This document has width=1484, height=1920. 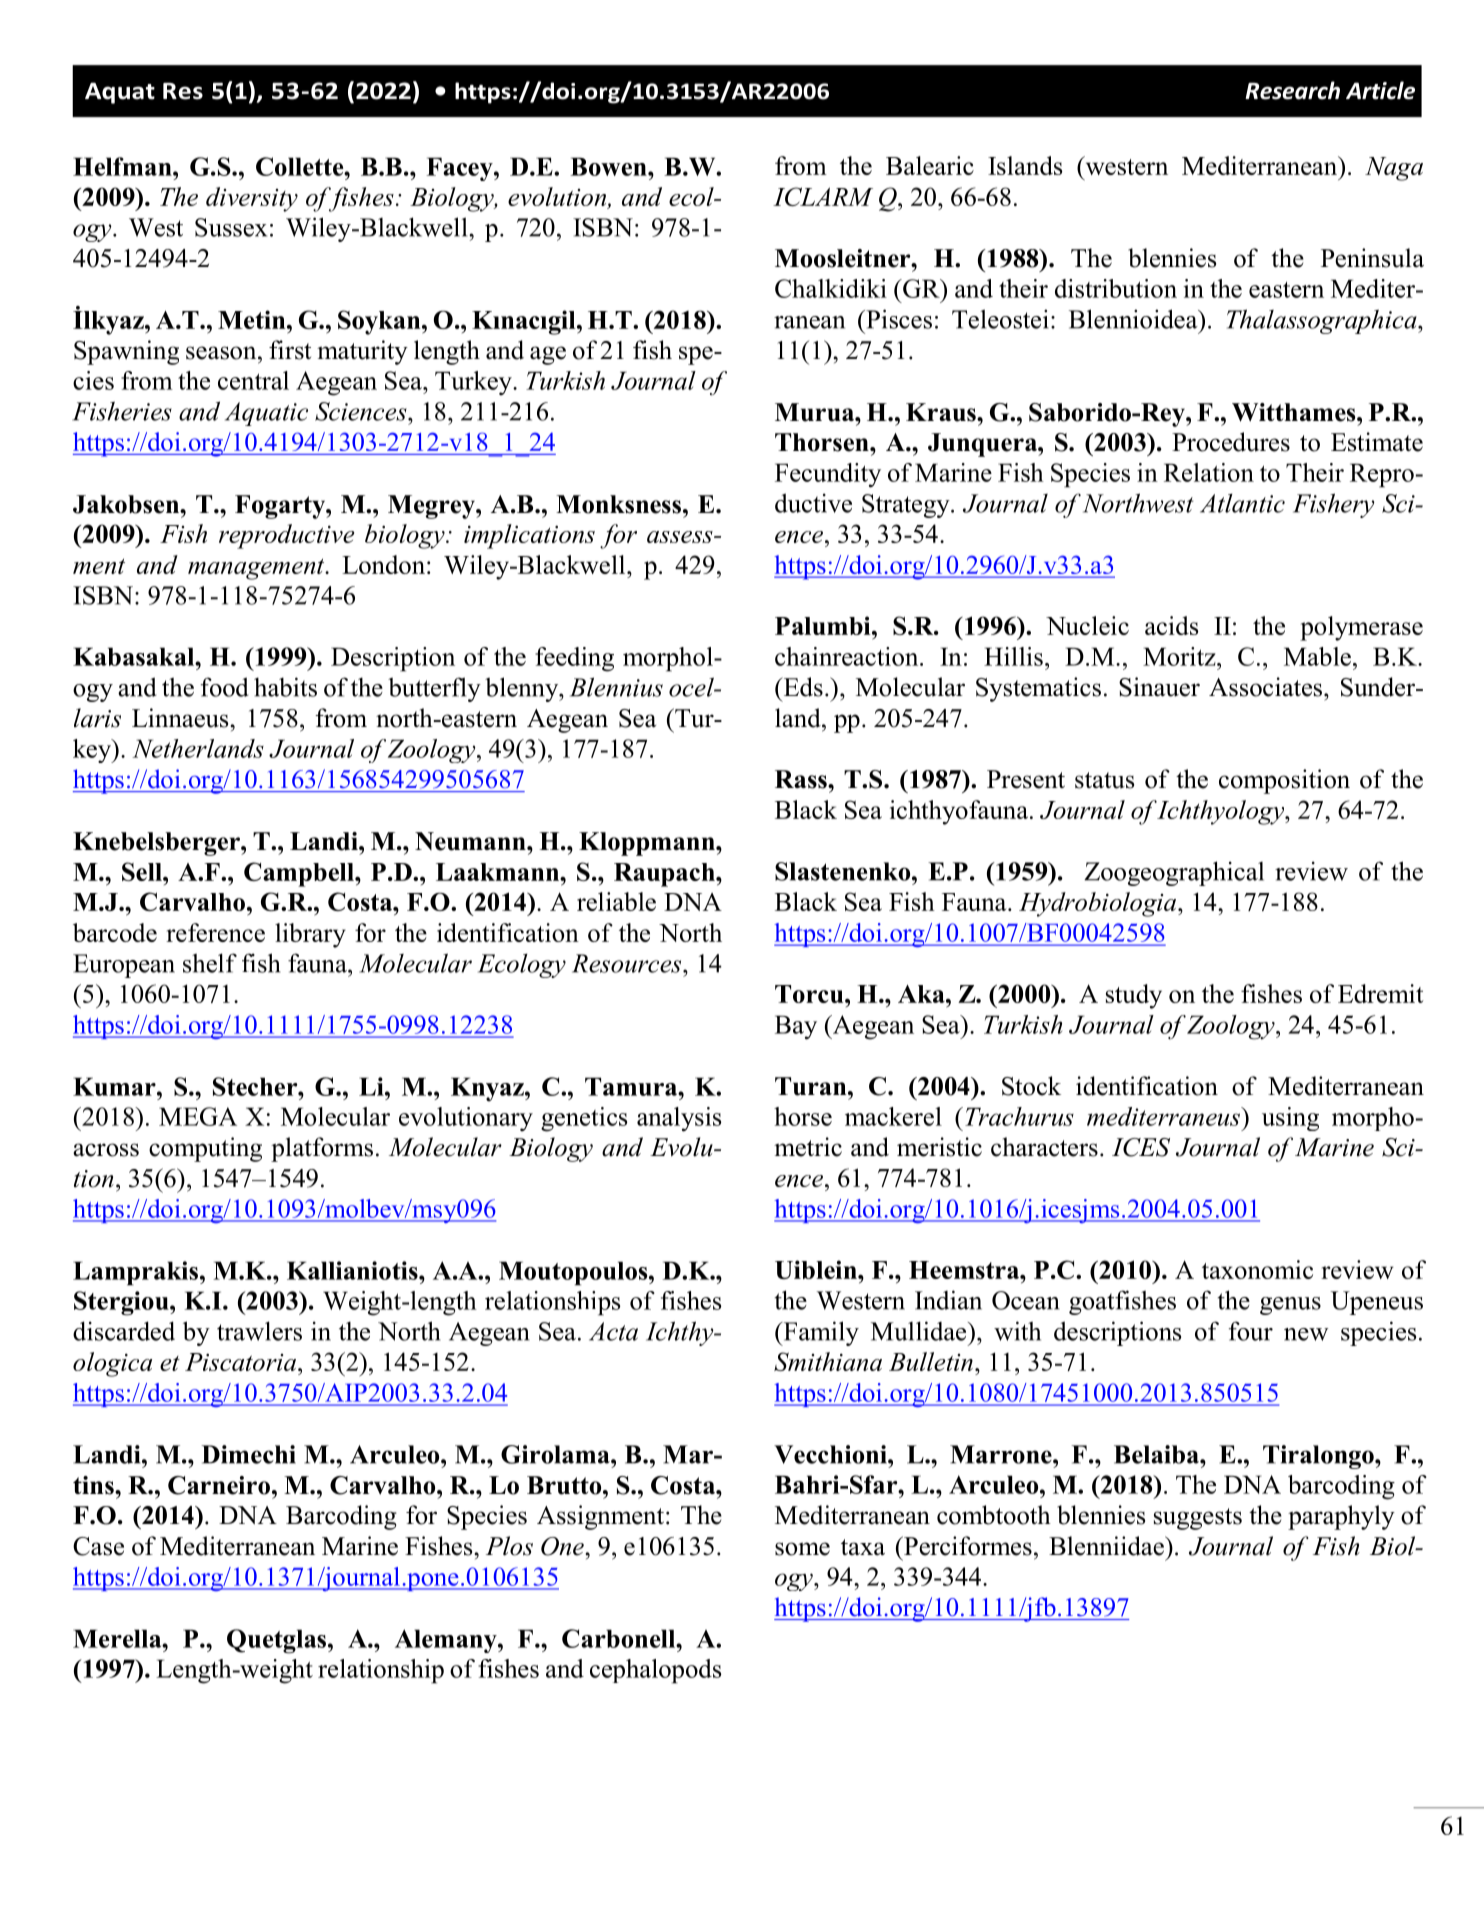 What do you see at coordinates (1104, 780) in the document?
I see `status` at bounding box center [1104, 780].
